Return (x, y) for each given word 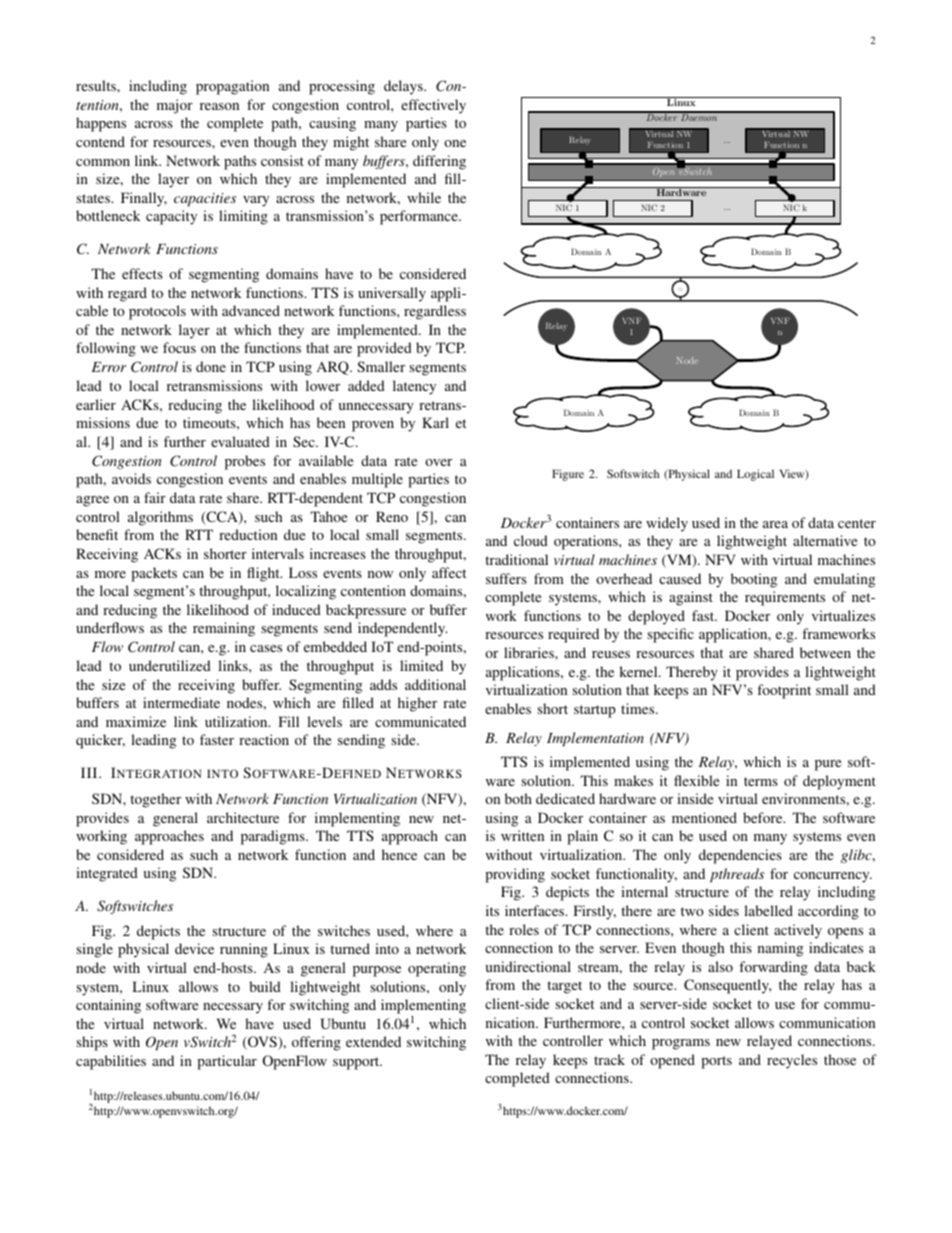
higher (417, 704)
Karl (435, 422)
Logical (755, 475)
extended (373, 1041)
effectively (433, 106)
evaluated (240, 441)
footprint (784, 691)
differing (439, 162)
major (175, 106)
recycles (792, 1061)
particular (227, 1062)
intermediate (181, 702)
